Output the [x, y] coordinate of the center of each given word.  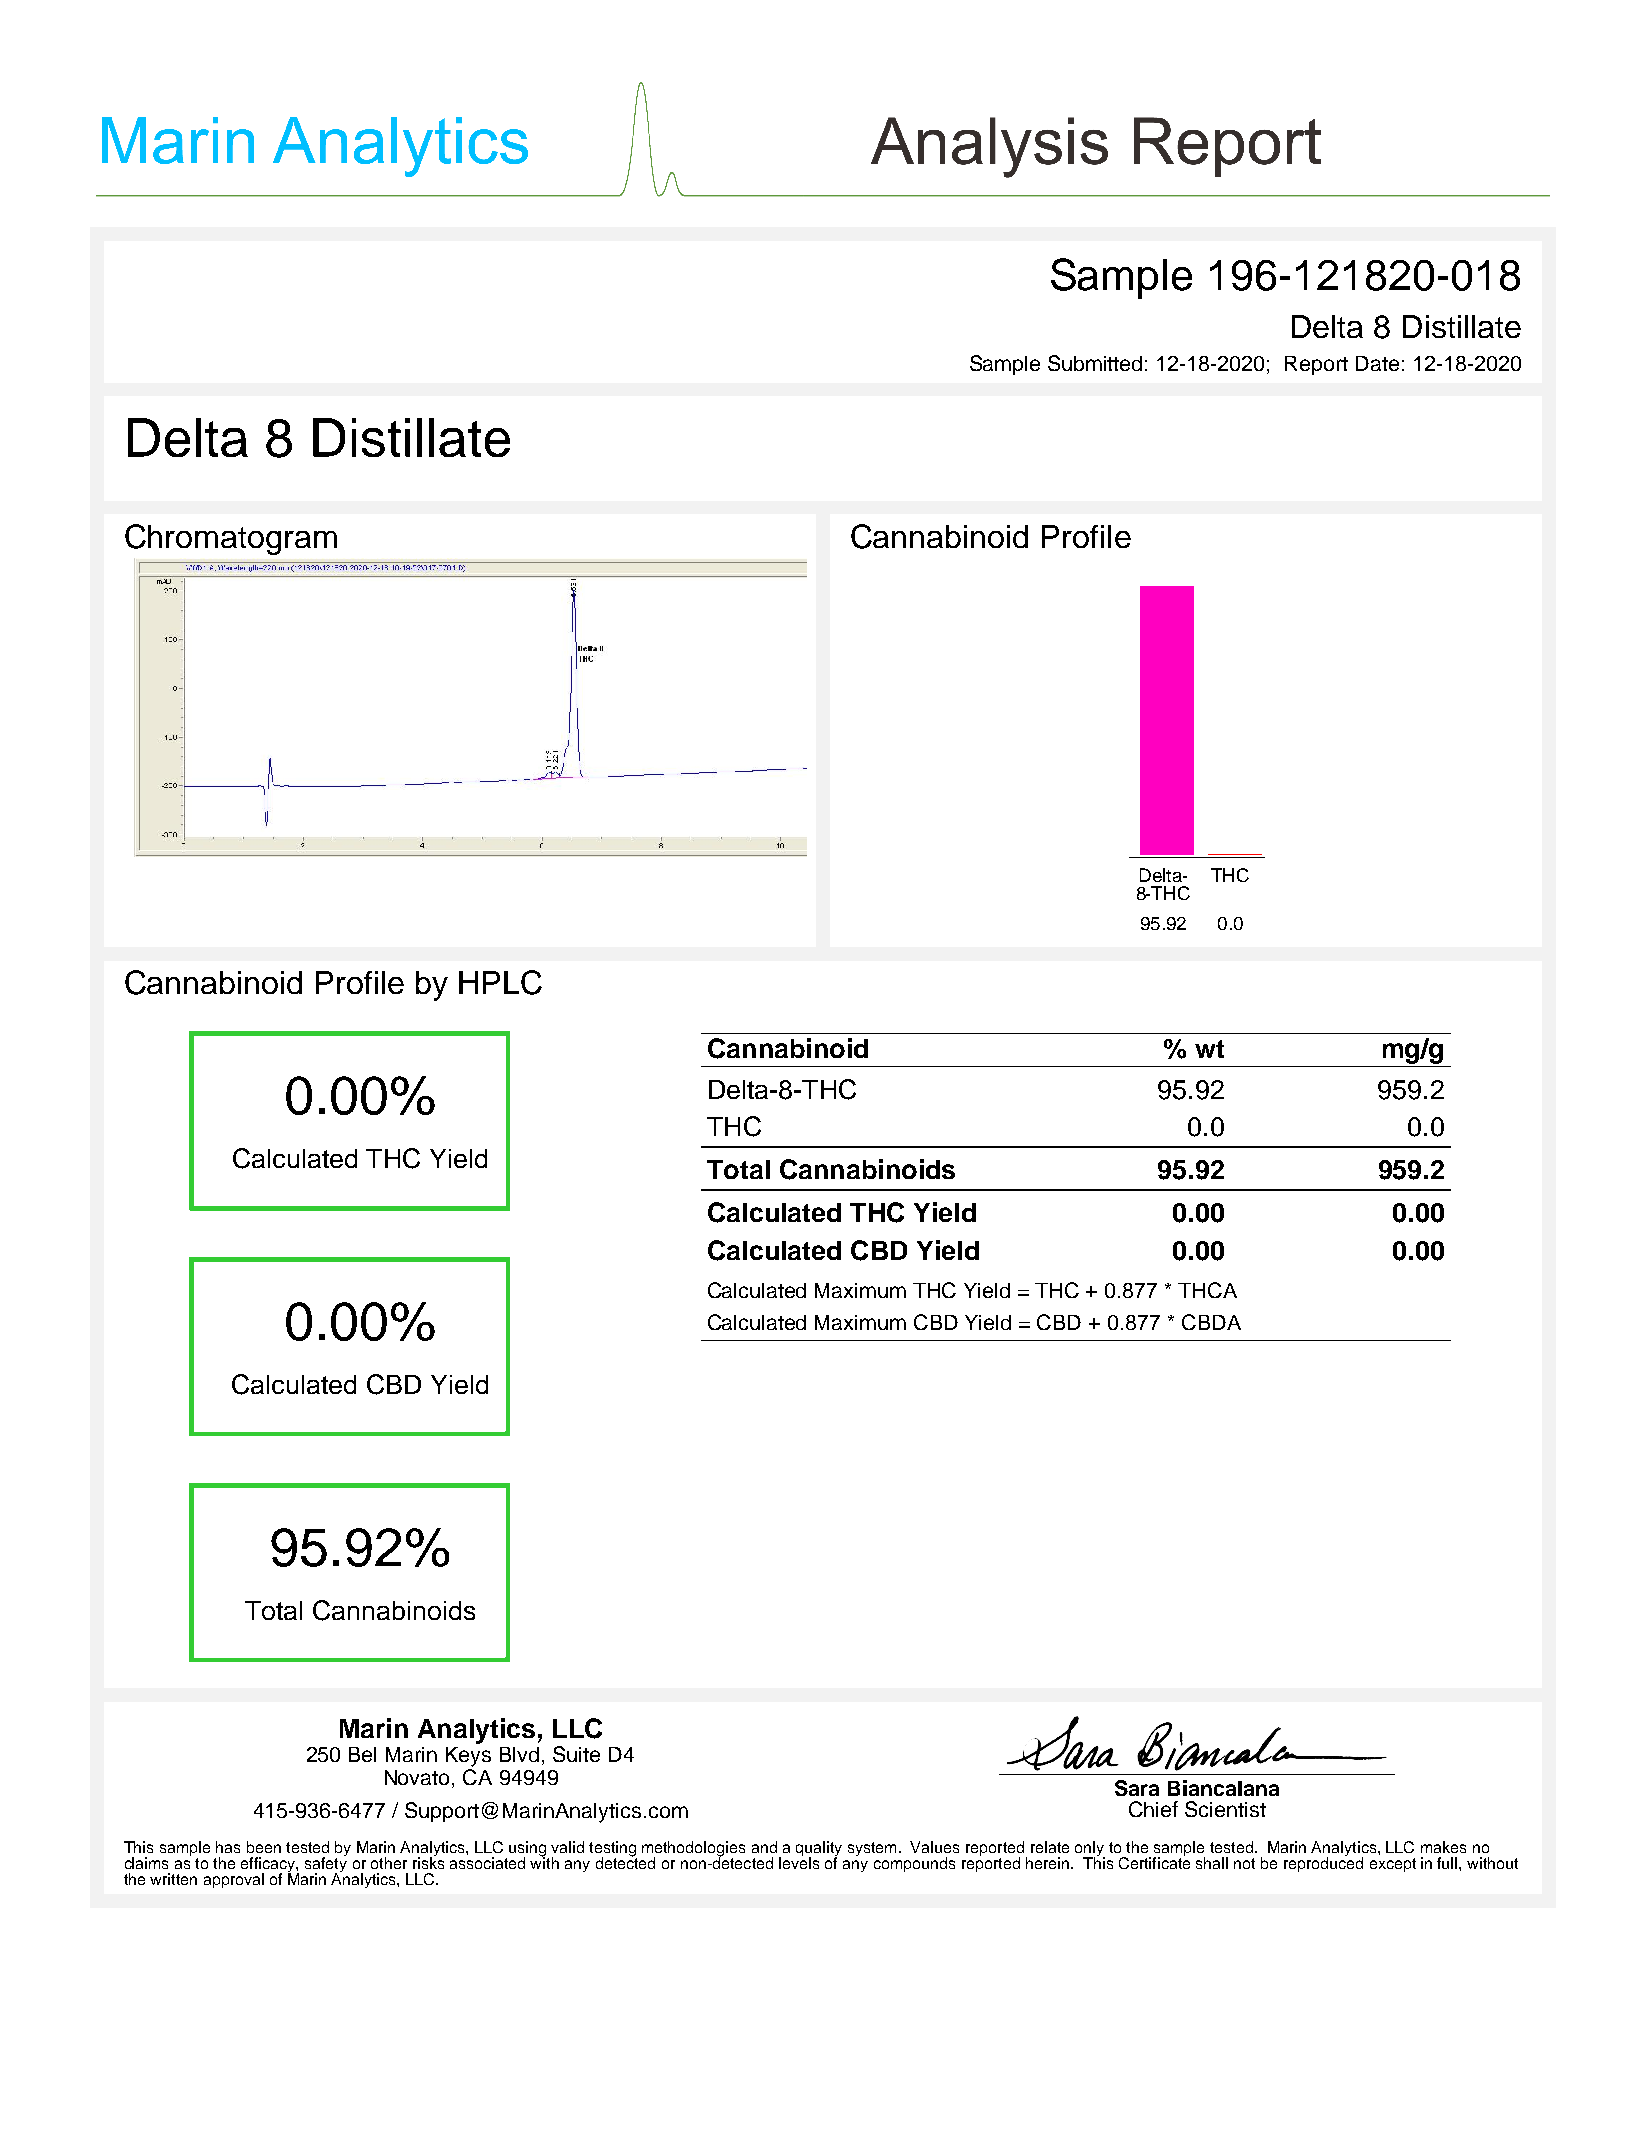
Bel [362, 1754]
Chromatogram [231, 539]
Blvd [519, 1754]
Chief [1153, 1809]
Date [1377, 363]
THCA [1207, 1290]
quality [819, 1850]
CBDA [1211, 1322]
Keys [468, 1757]
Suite [576, 1754]
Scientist [1225, 1809]
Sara [1137, 1788]
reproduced [1323, 1863]
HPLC [500, 982]
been [264, 1847]
